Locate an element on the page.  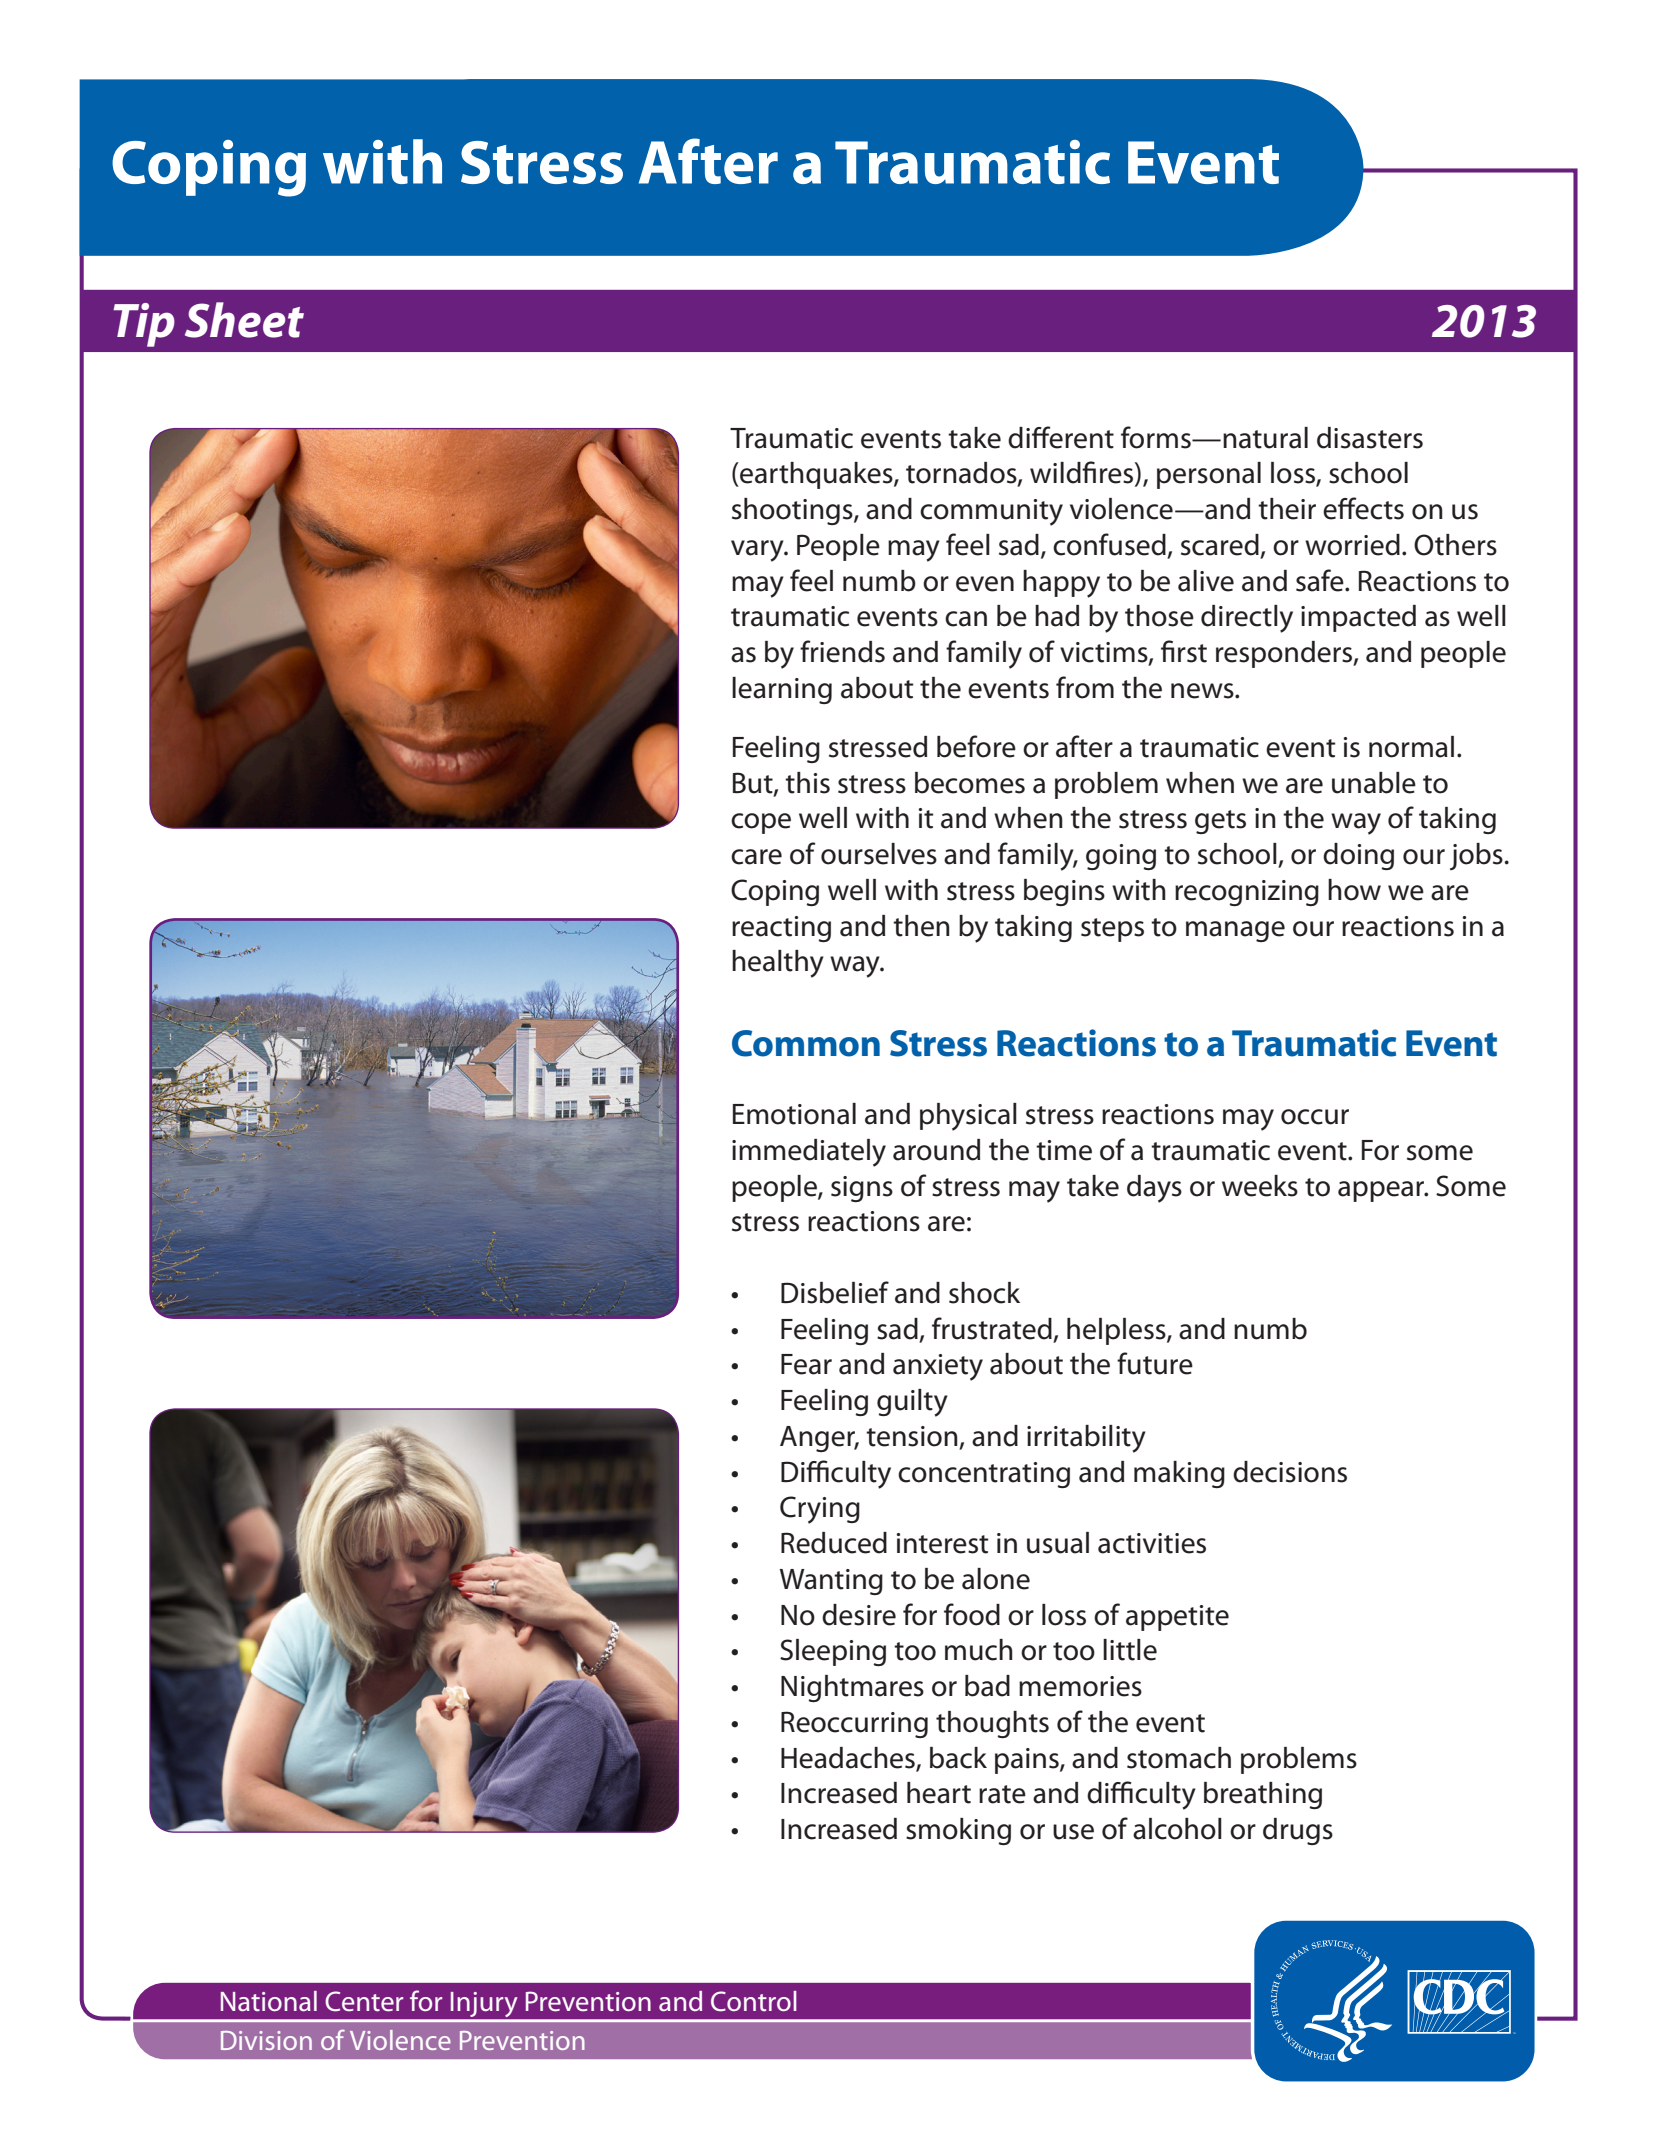
Crying is located at coordinates (820, 1510).
